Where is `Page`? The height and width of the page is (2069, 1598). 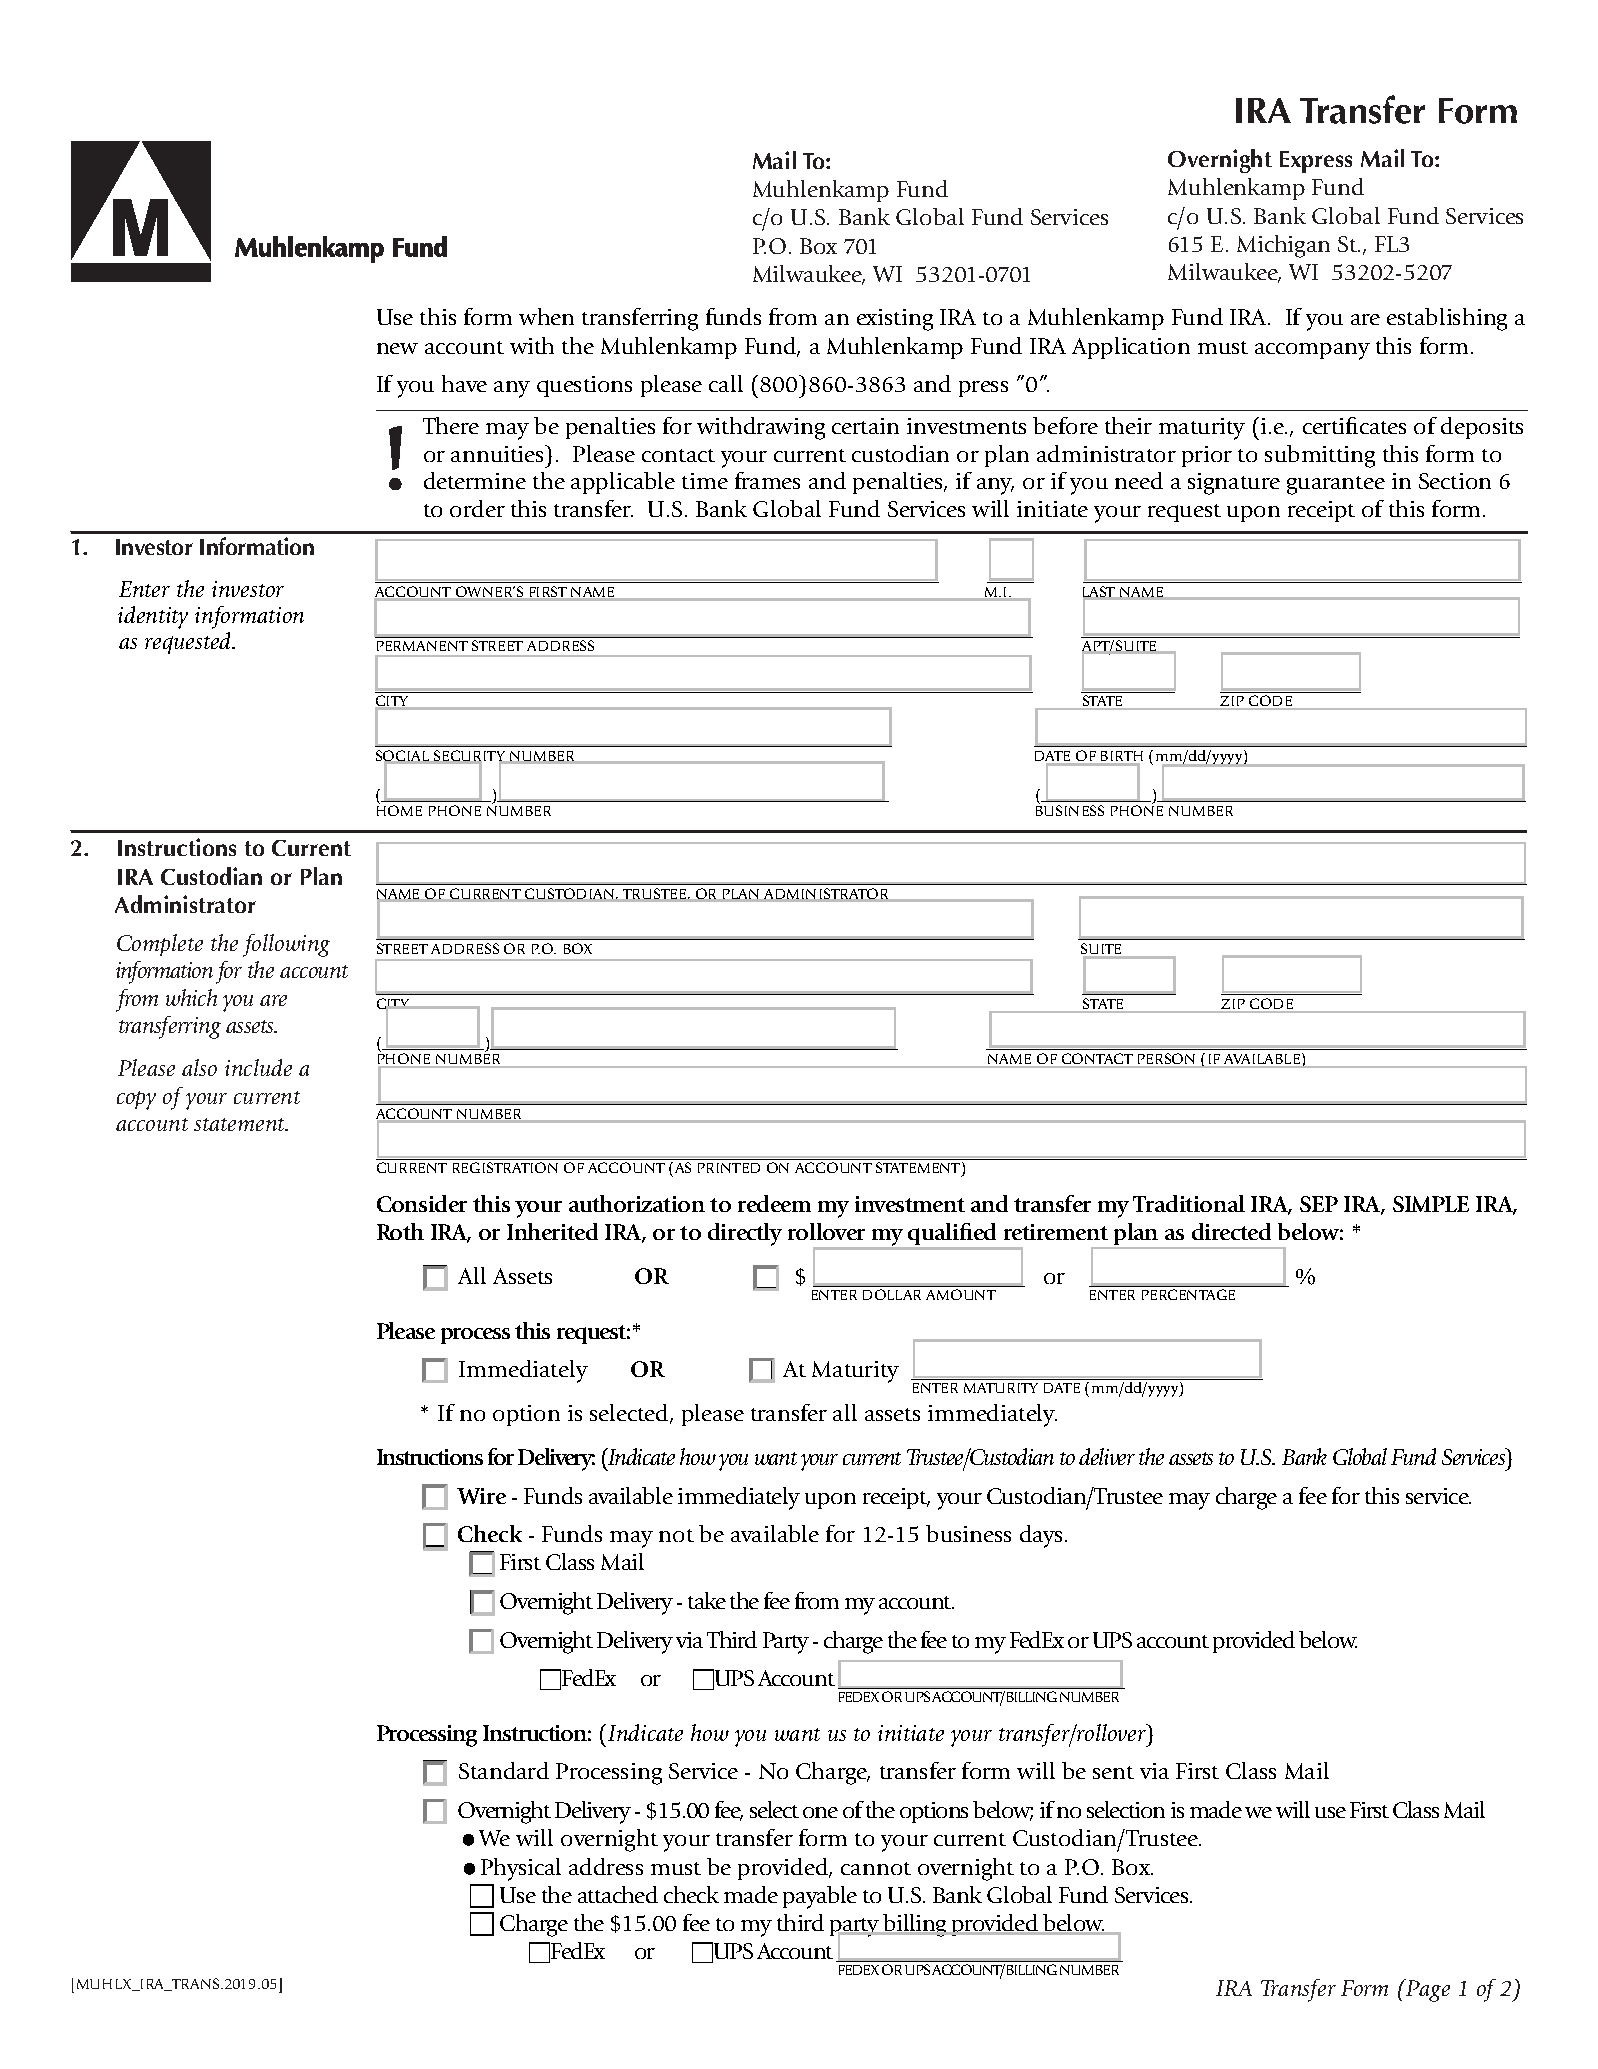 Page is located at coordinates (1427, 1990).
